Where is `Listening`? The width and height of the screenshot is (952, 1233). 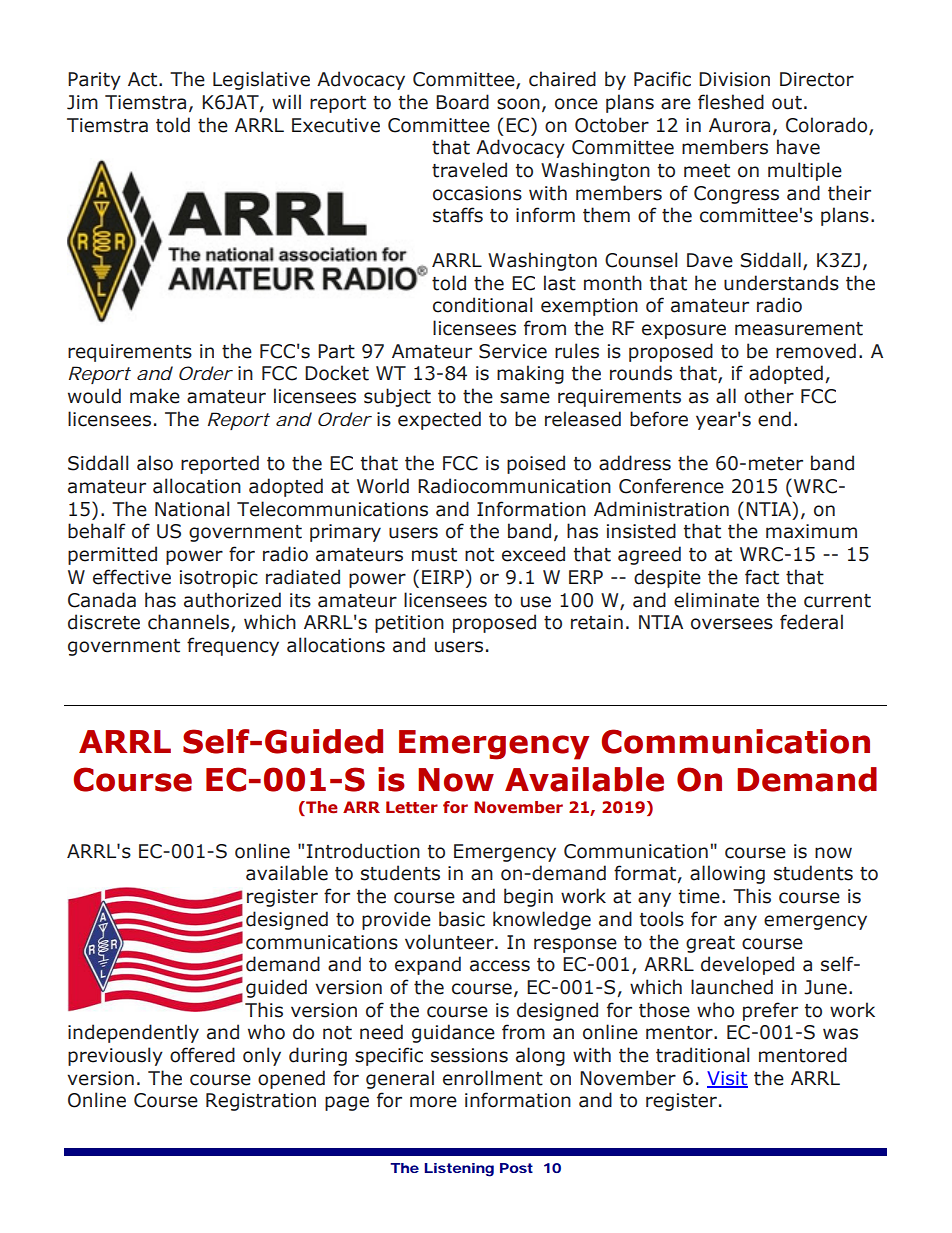 Listening is located at coordinates (459, 1170).
